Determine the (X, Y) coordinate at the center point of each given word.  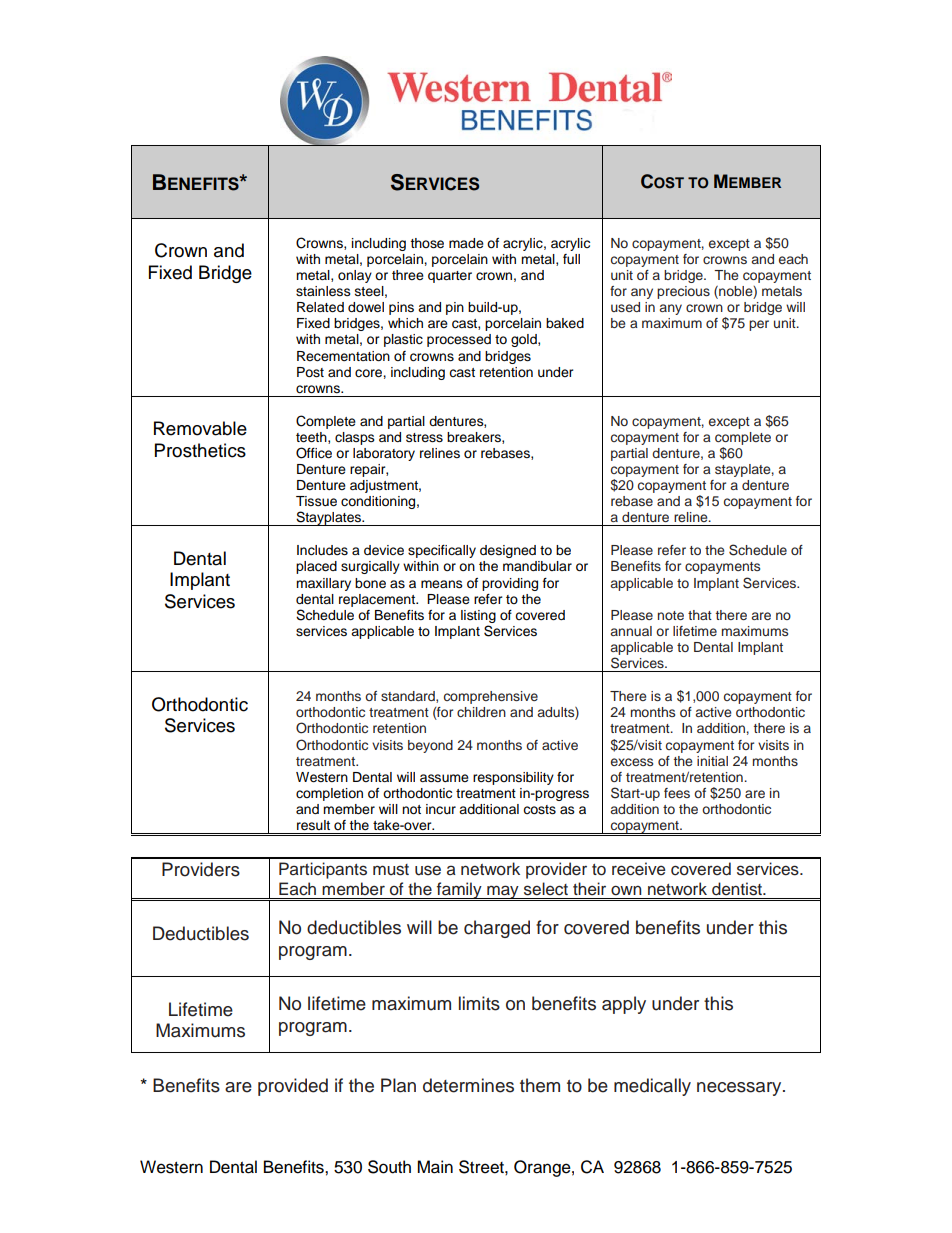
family (459, 891)
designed (508, 551)
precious (683, 292)
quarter (450, 277)
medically (652, 1087)
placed (316, 567)
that (700, 615)
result (313, 825)
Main (435, 1167)
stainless (323, 291)
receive (639, 869)
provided (293, 1087)
